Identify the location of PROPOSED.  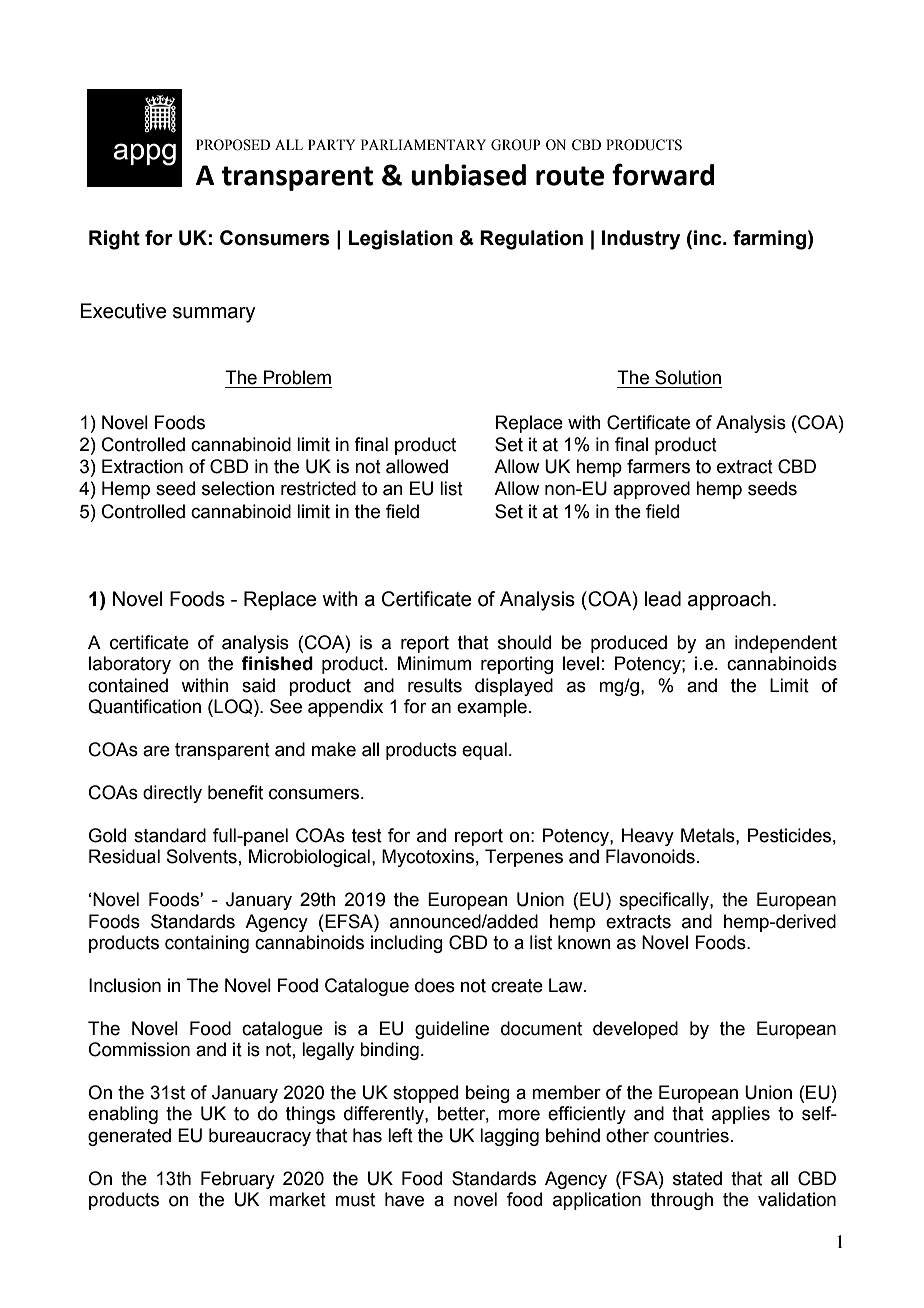
(233, 145).
